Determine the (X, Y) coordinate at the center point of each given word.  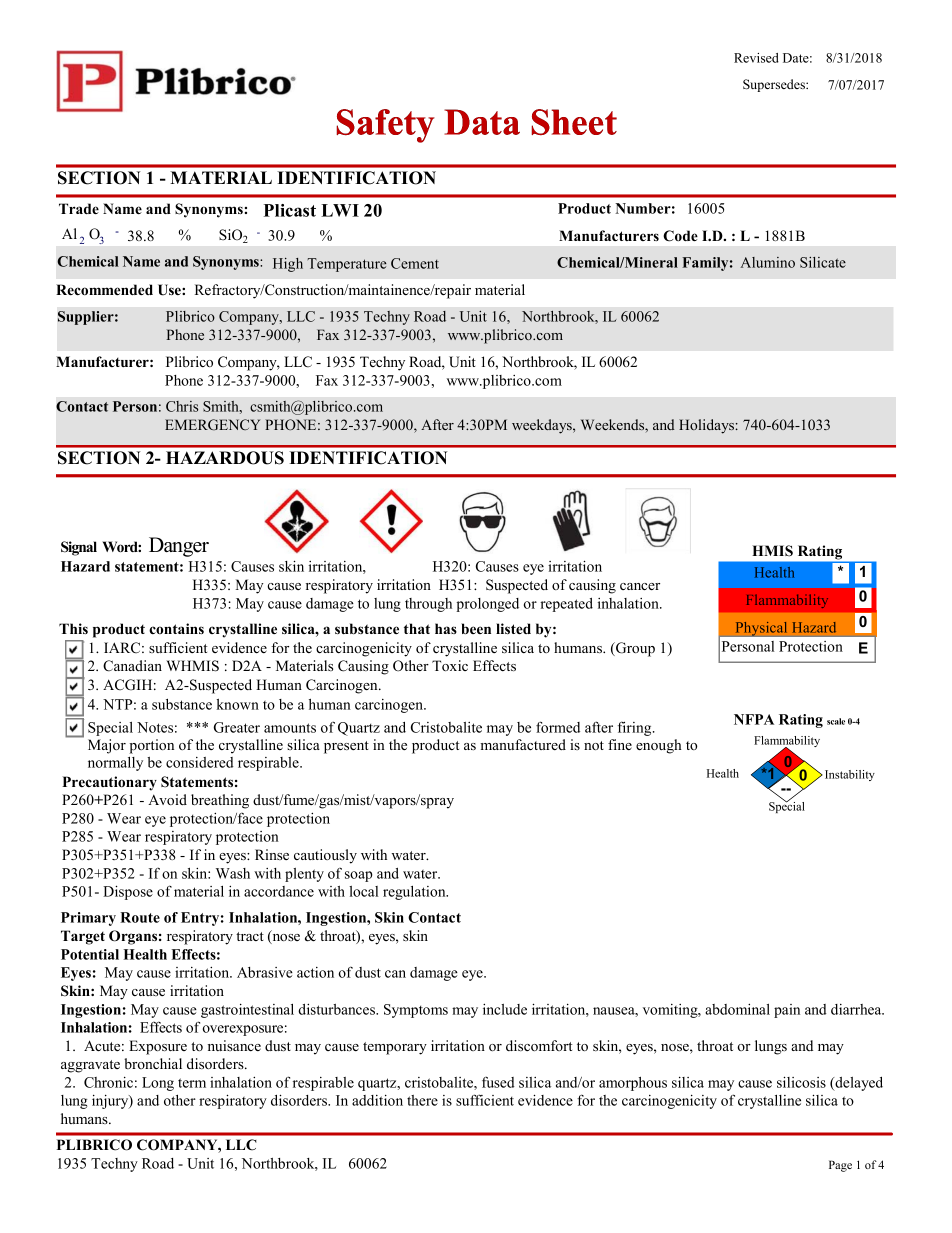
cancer (640, 586)
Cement (415, 263)
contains (176, 628)
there (422, 1100)
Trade (79, 208)
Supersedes (775, 85)
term (192, 1083)
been (476, 628)
